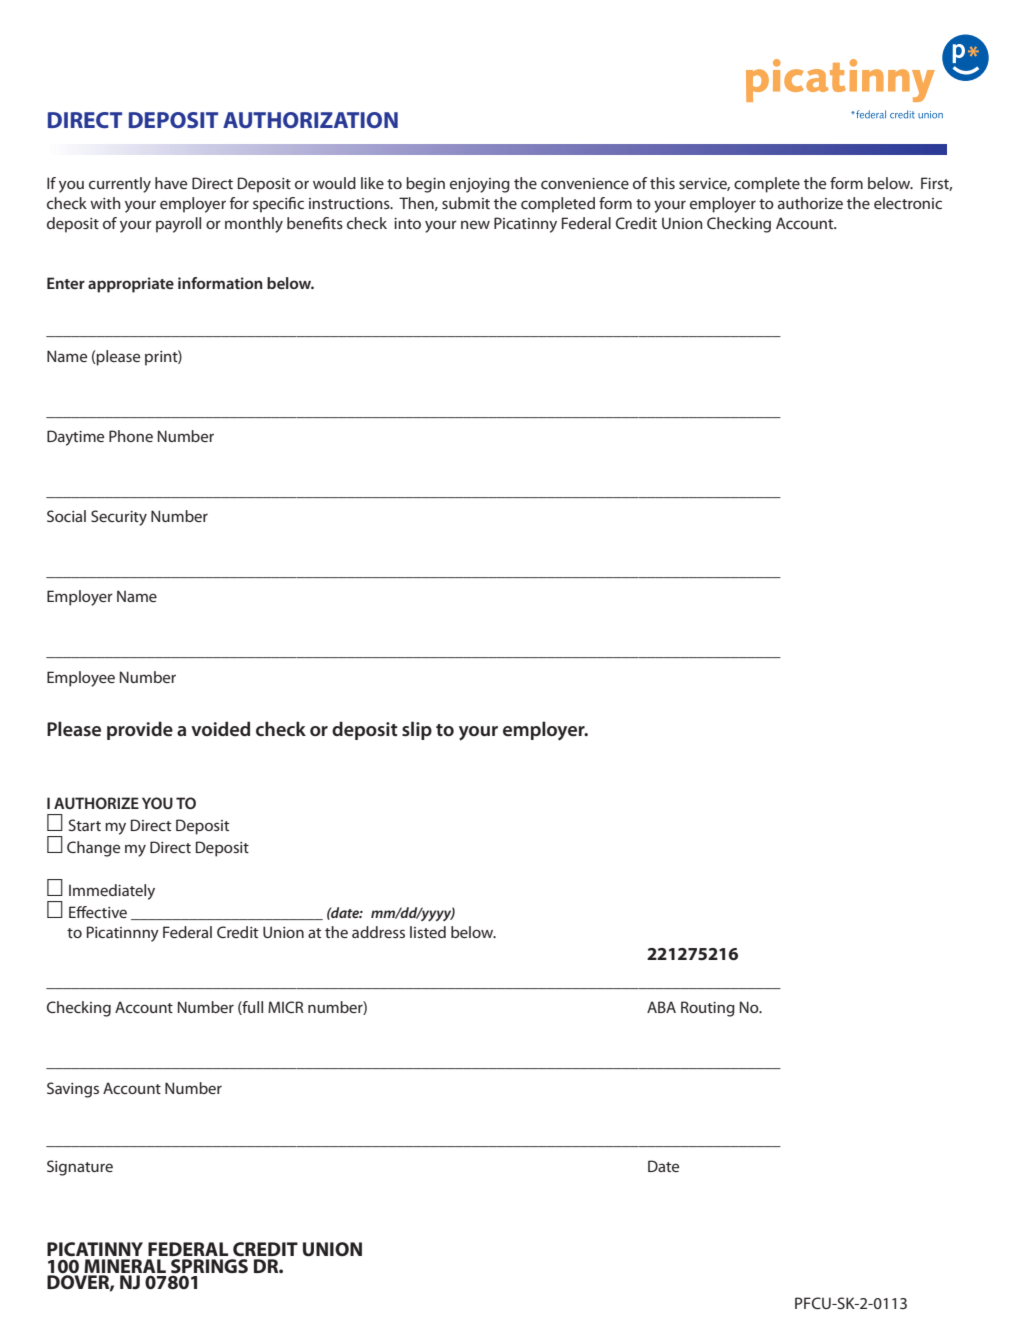 This screenshot has height=1322, width=1021. I want to click on listed, so click(428, 932).
